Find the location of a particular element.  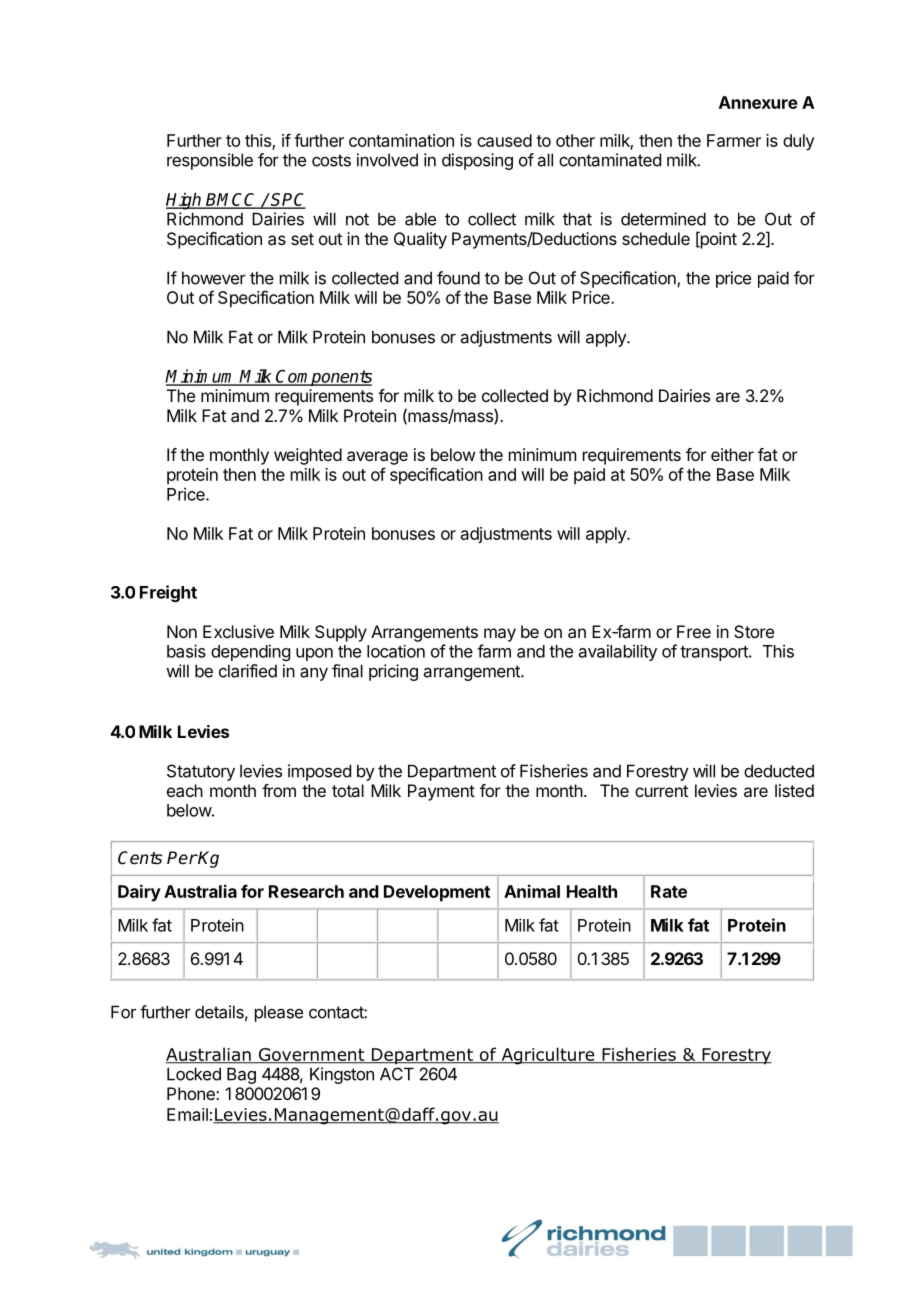

responsible is located at coordinates (210, 161).
